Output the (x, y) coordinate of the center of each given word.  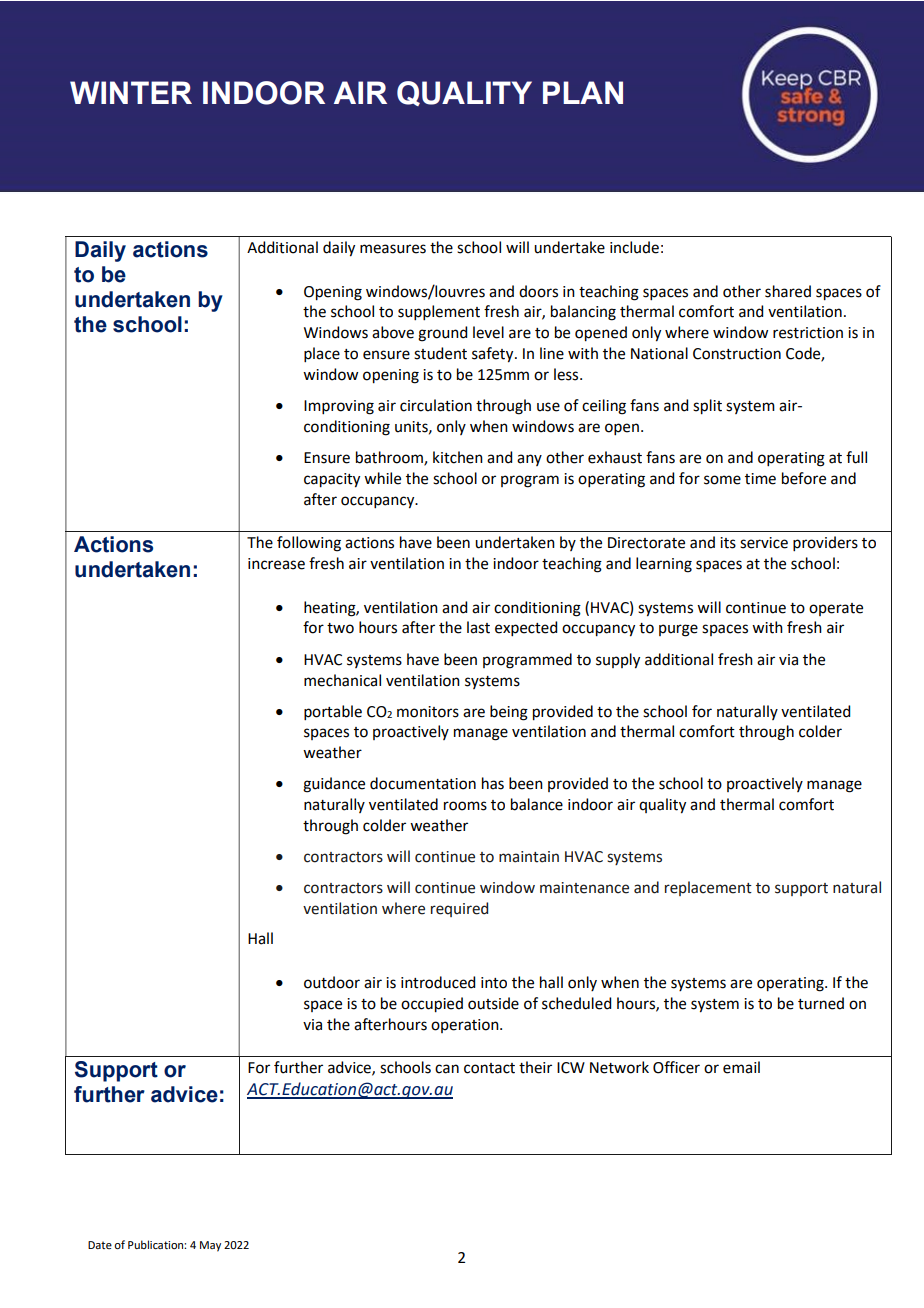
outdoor (332, 982)
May (210, 1246)
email (741, 1067)
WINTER (131, 92)
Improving (339, 407)
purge (678, 630)
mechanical (342, 680)
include (634, 247)
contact (489, 1068)
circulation (436, 405)
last (478, 627)
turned (821, 1003)
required (459, 909)
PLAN (583, 92)
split (707, 407)
